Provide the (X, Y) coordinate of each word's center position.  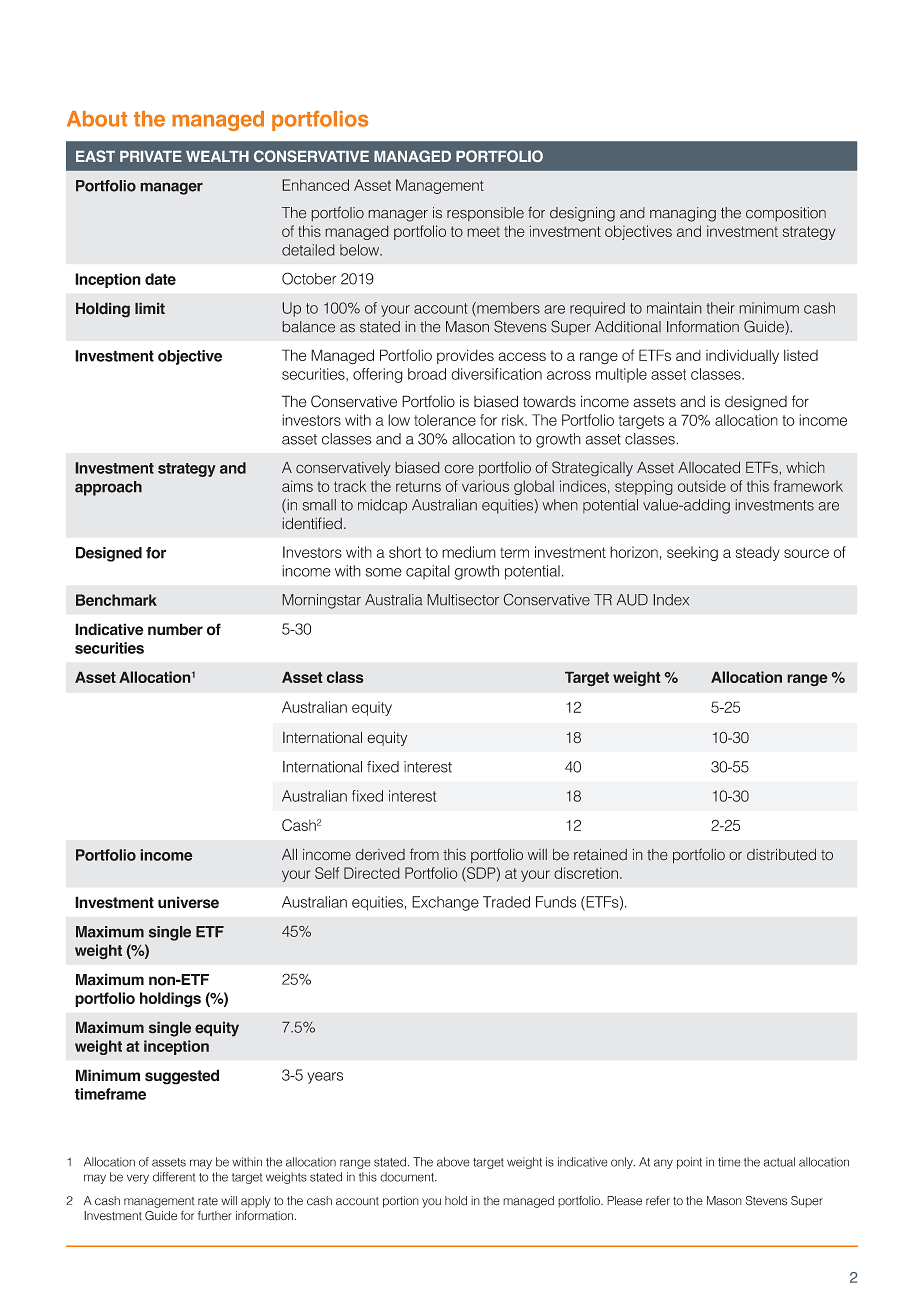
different (174, 1177)
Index (671, 600)
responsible (485, 214)
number (175, 629)
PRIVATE (151, 156)
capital (428, 572)
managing (683, 214)
